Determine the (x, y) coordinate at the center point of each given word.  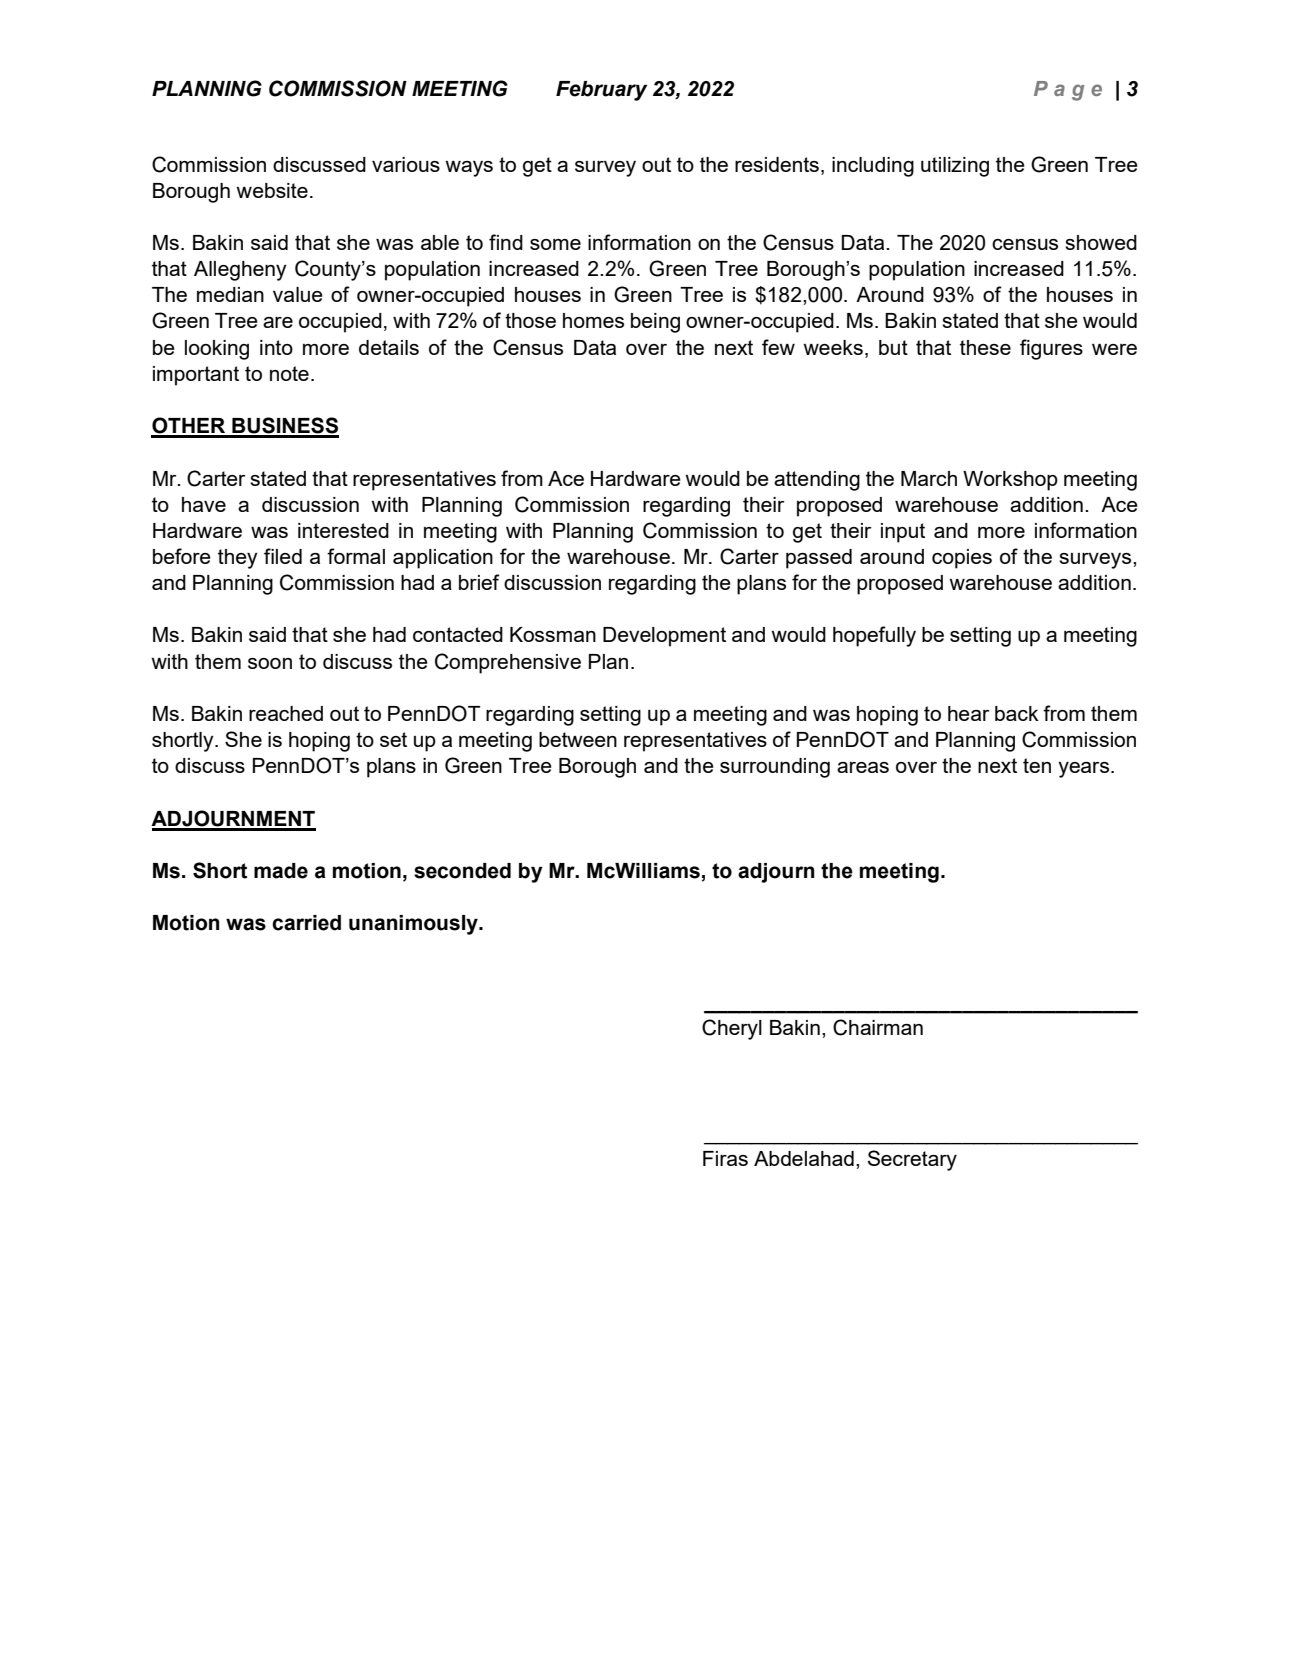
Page (1068, 91)
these (985, 347)
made (281, 871)
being (655, 323)
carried (306, 923)
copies (962, 559)
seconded (462, 871)
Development (664, 637)
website (272, 190)
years (1085, 770)
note (289, 373)
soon (270, 663)
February (601, 91)
